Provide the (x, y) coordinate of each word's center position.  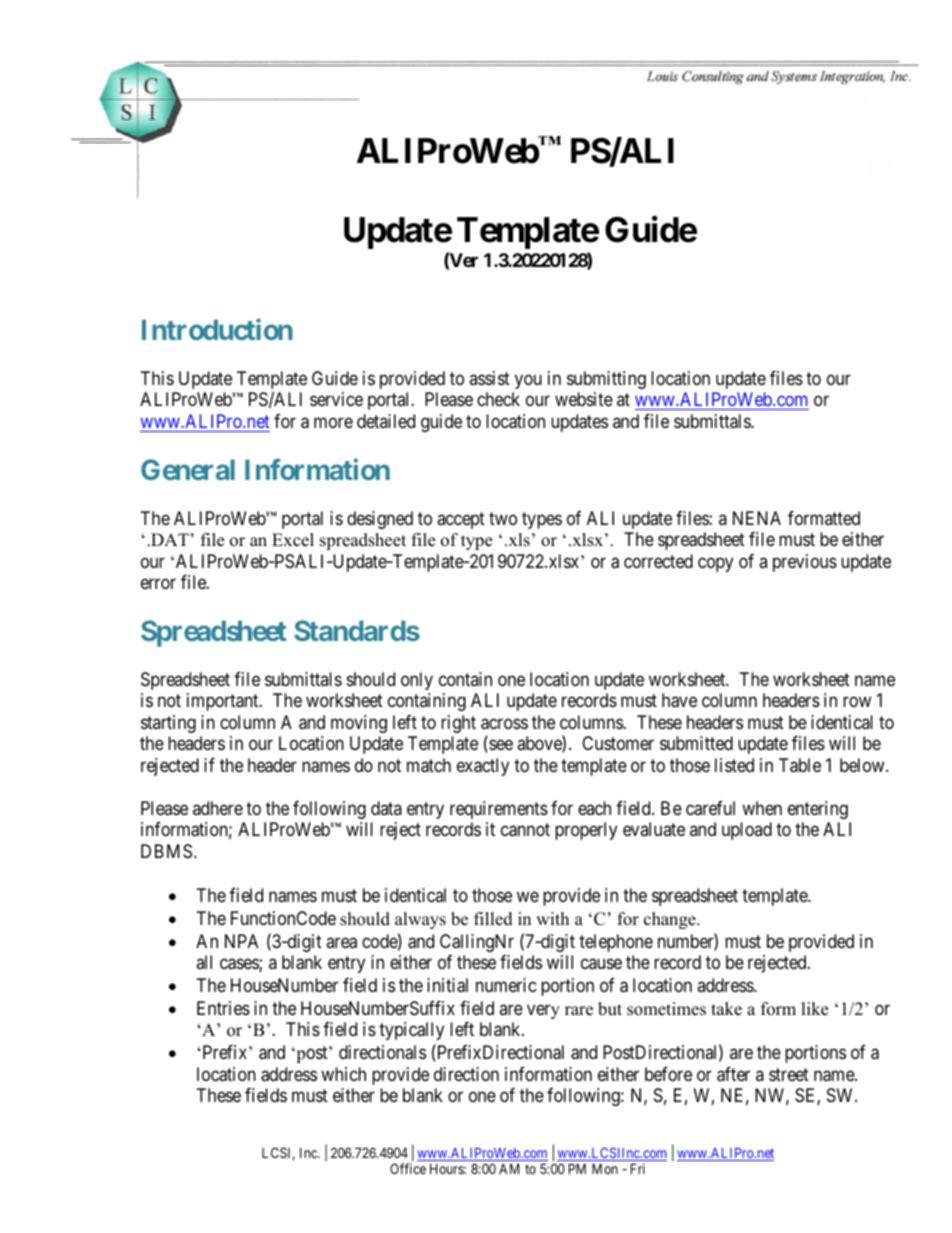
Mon (605, 1168)
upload (747, 831)
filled (493, 919)
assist (489, 378)
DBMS (166, 851)
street (789, 1074)
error (158, 584)
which (343, 1074)
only (417, 681)
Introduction (217, 329)
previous (805, 563)
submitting (606, 380)
